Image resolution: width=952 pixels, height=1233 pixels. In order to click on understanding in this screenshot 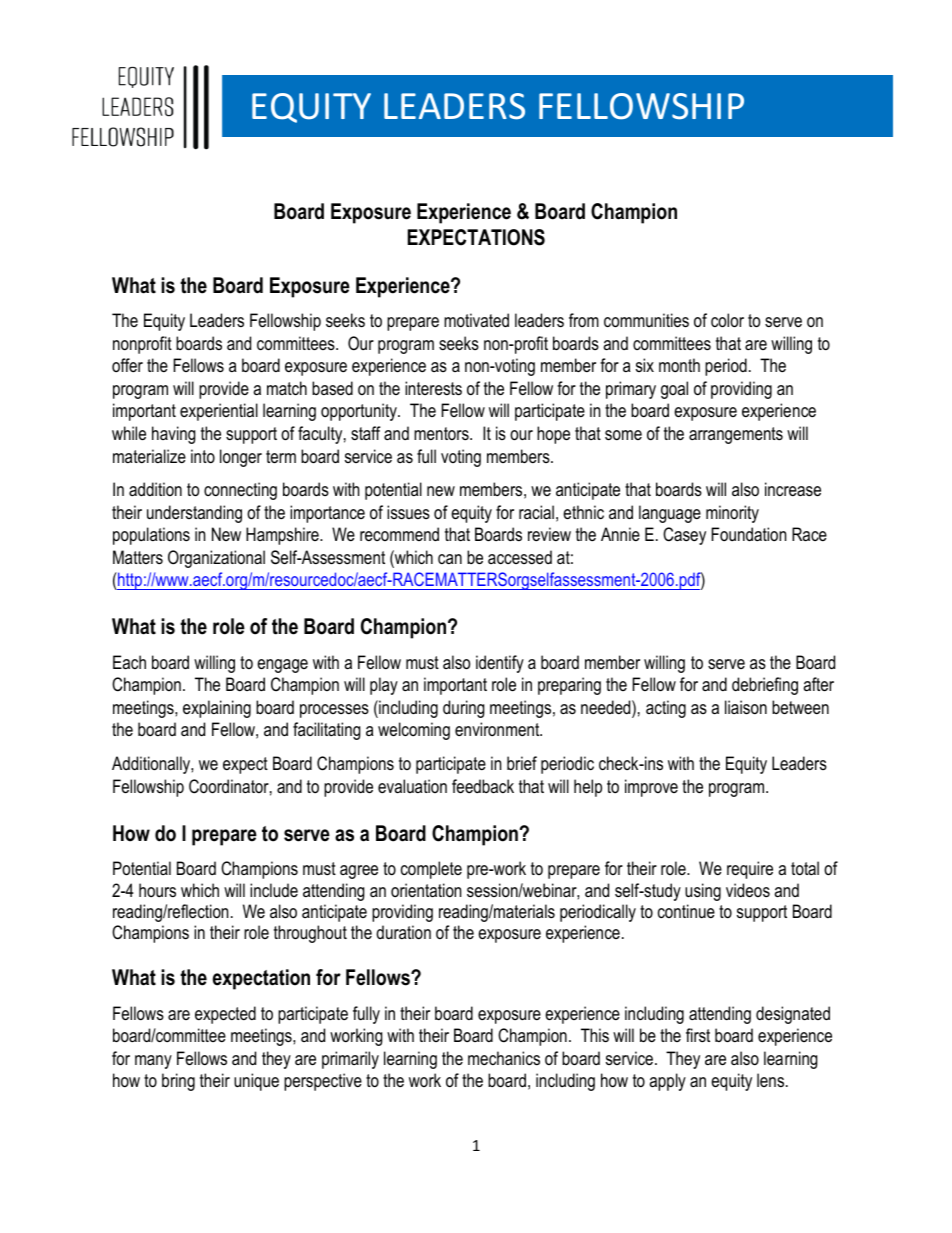, I will do `click(194, 514)`.
